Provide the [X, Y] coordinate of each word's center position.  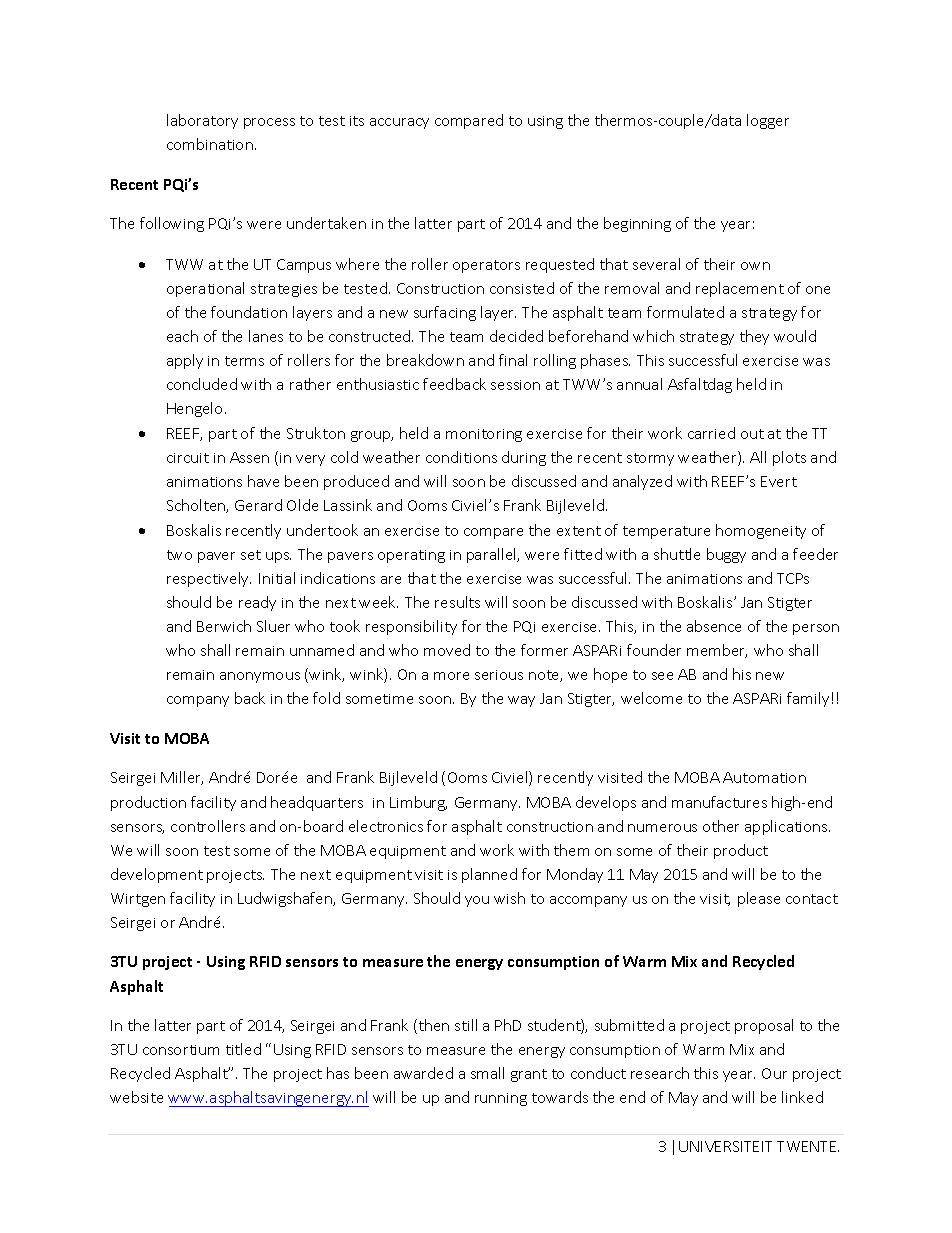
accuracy [399, 123]
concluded [202, 384]
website [136, 1097]
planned [489, 875]
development [157, 875]
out [752, 434]
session [515, 385]
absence [714, 626]
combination [210, 144]
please [759, 899]
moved [447, 650]
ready [257, 603]
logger [768, 121]
